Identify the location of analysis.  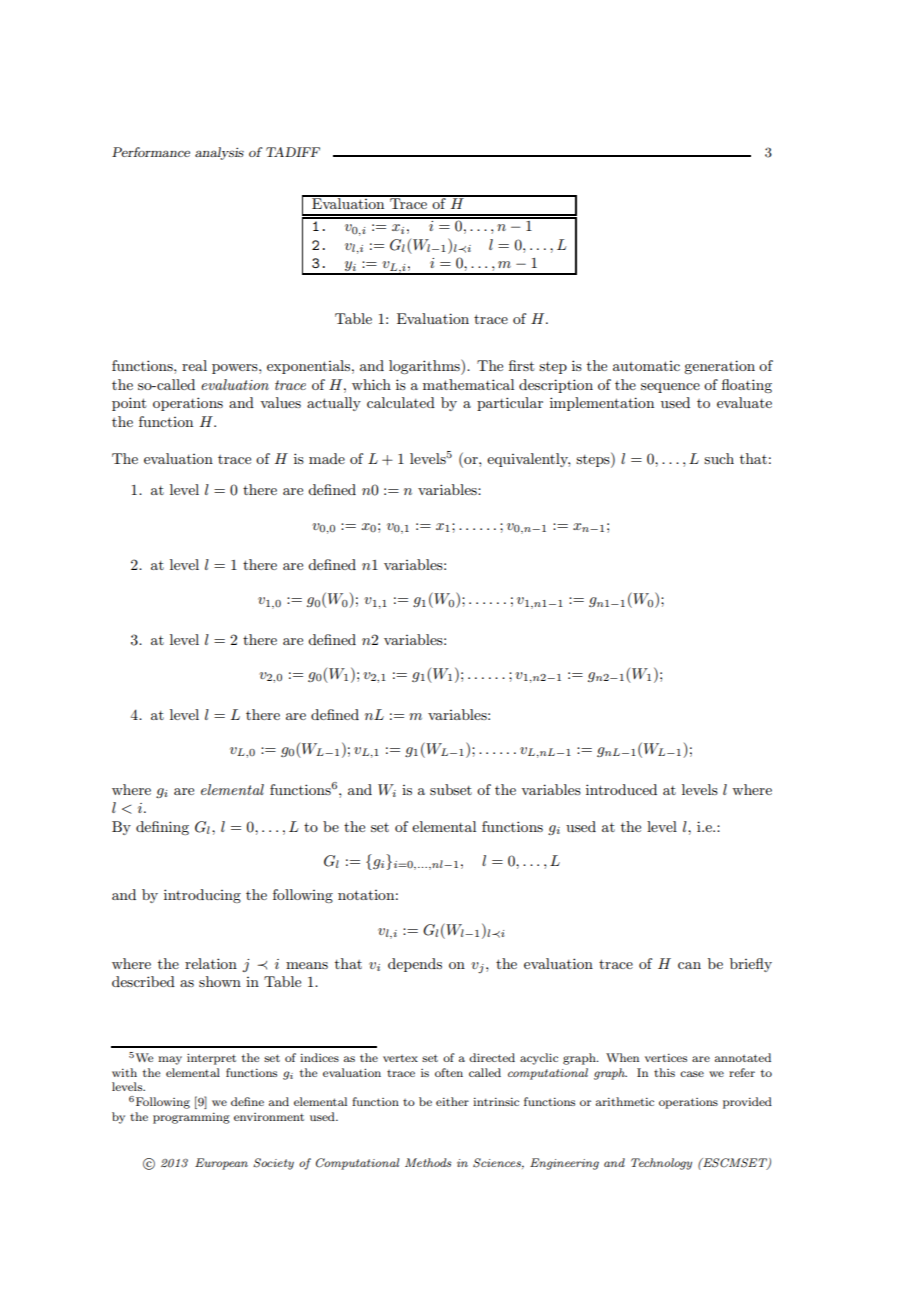
(219, 153).
